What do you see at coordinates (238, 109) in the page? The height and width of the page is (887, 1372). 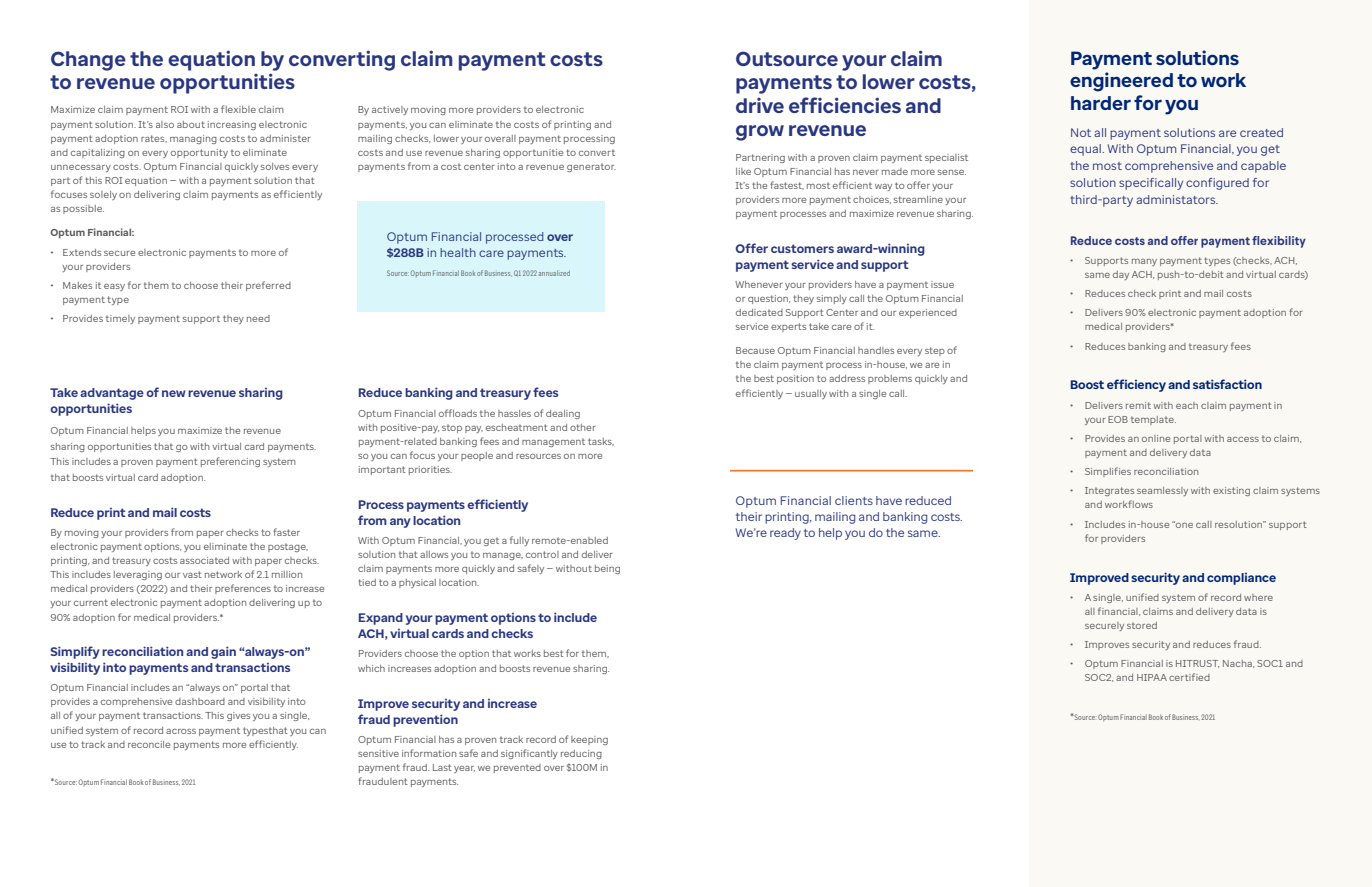 I see `flexible` at bounding box center [238, 109].
